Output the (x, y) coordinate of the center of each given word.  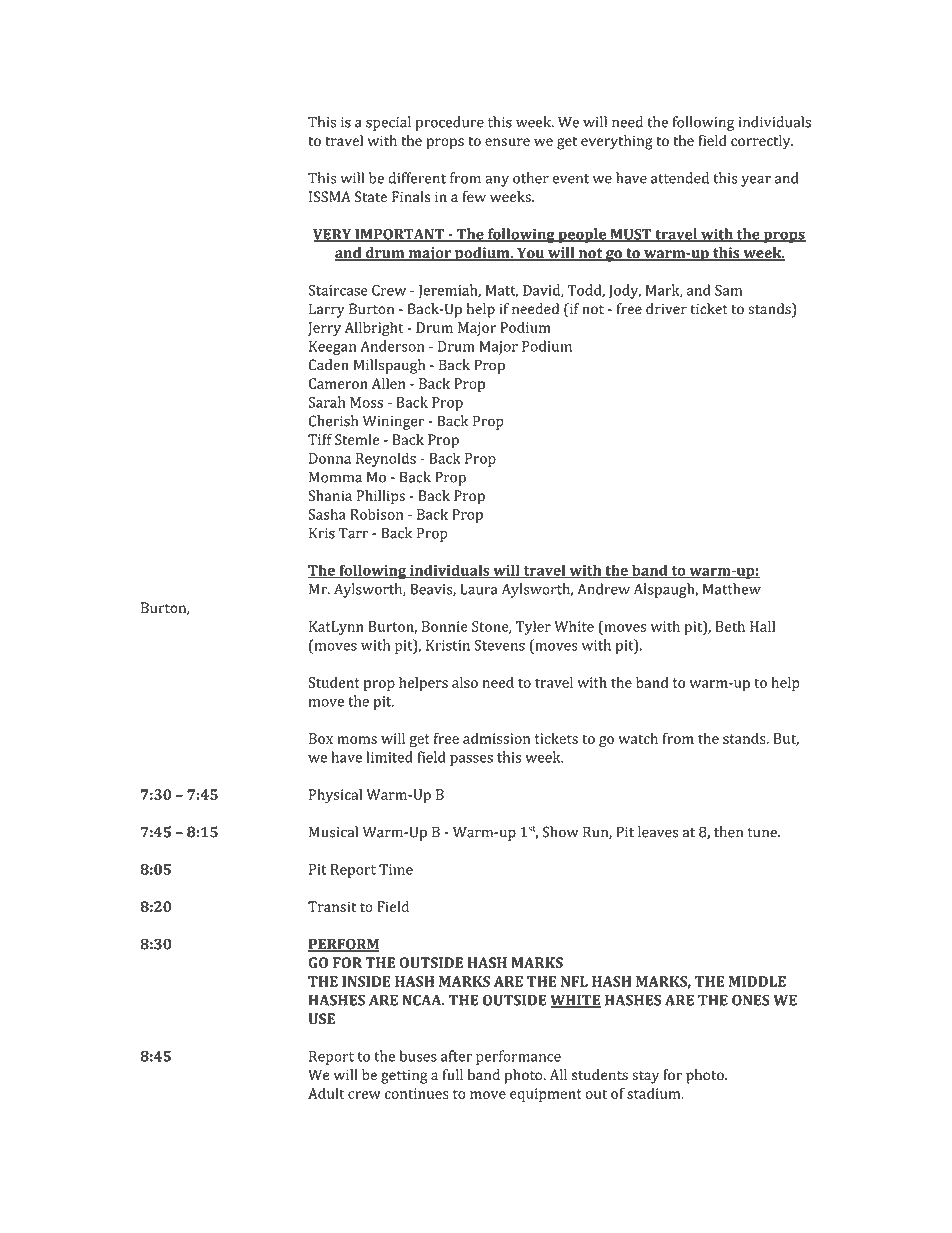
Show (560, 832)
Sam (728, 290)
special (388, 123)
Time (396, 869)
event (571, 179)
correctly (762, 142)
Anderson (392, 346)
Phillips (381, 497)
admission (496, 738)
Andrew (603, 589)
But (786, 739)
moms (357, 740)
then (728, 832)
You (531, 254)
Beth (730, 626)
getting (404, 1077)
